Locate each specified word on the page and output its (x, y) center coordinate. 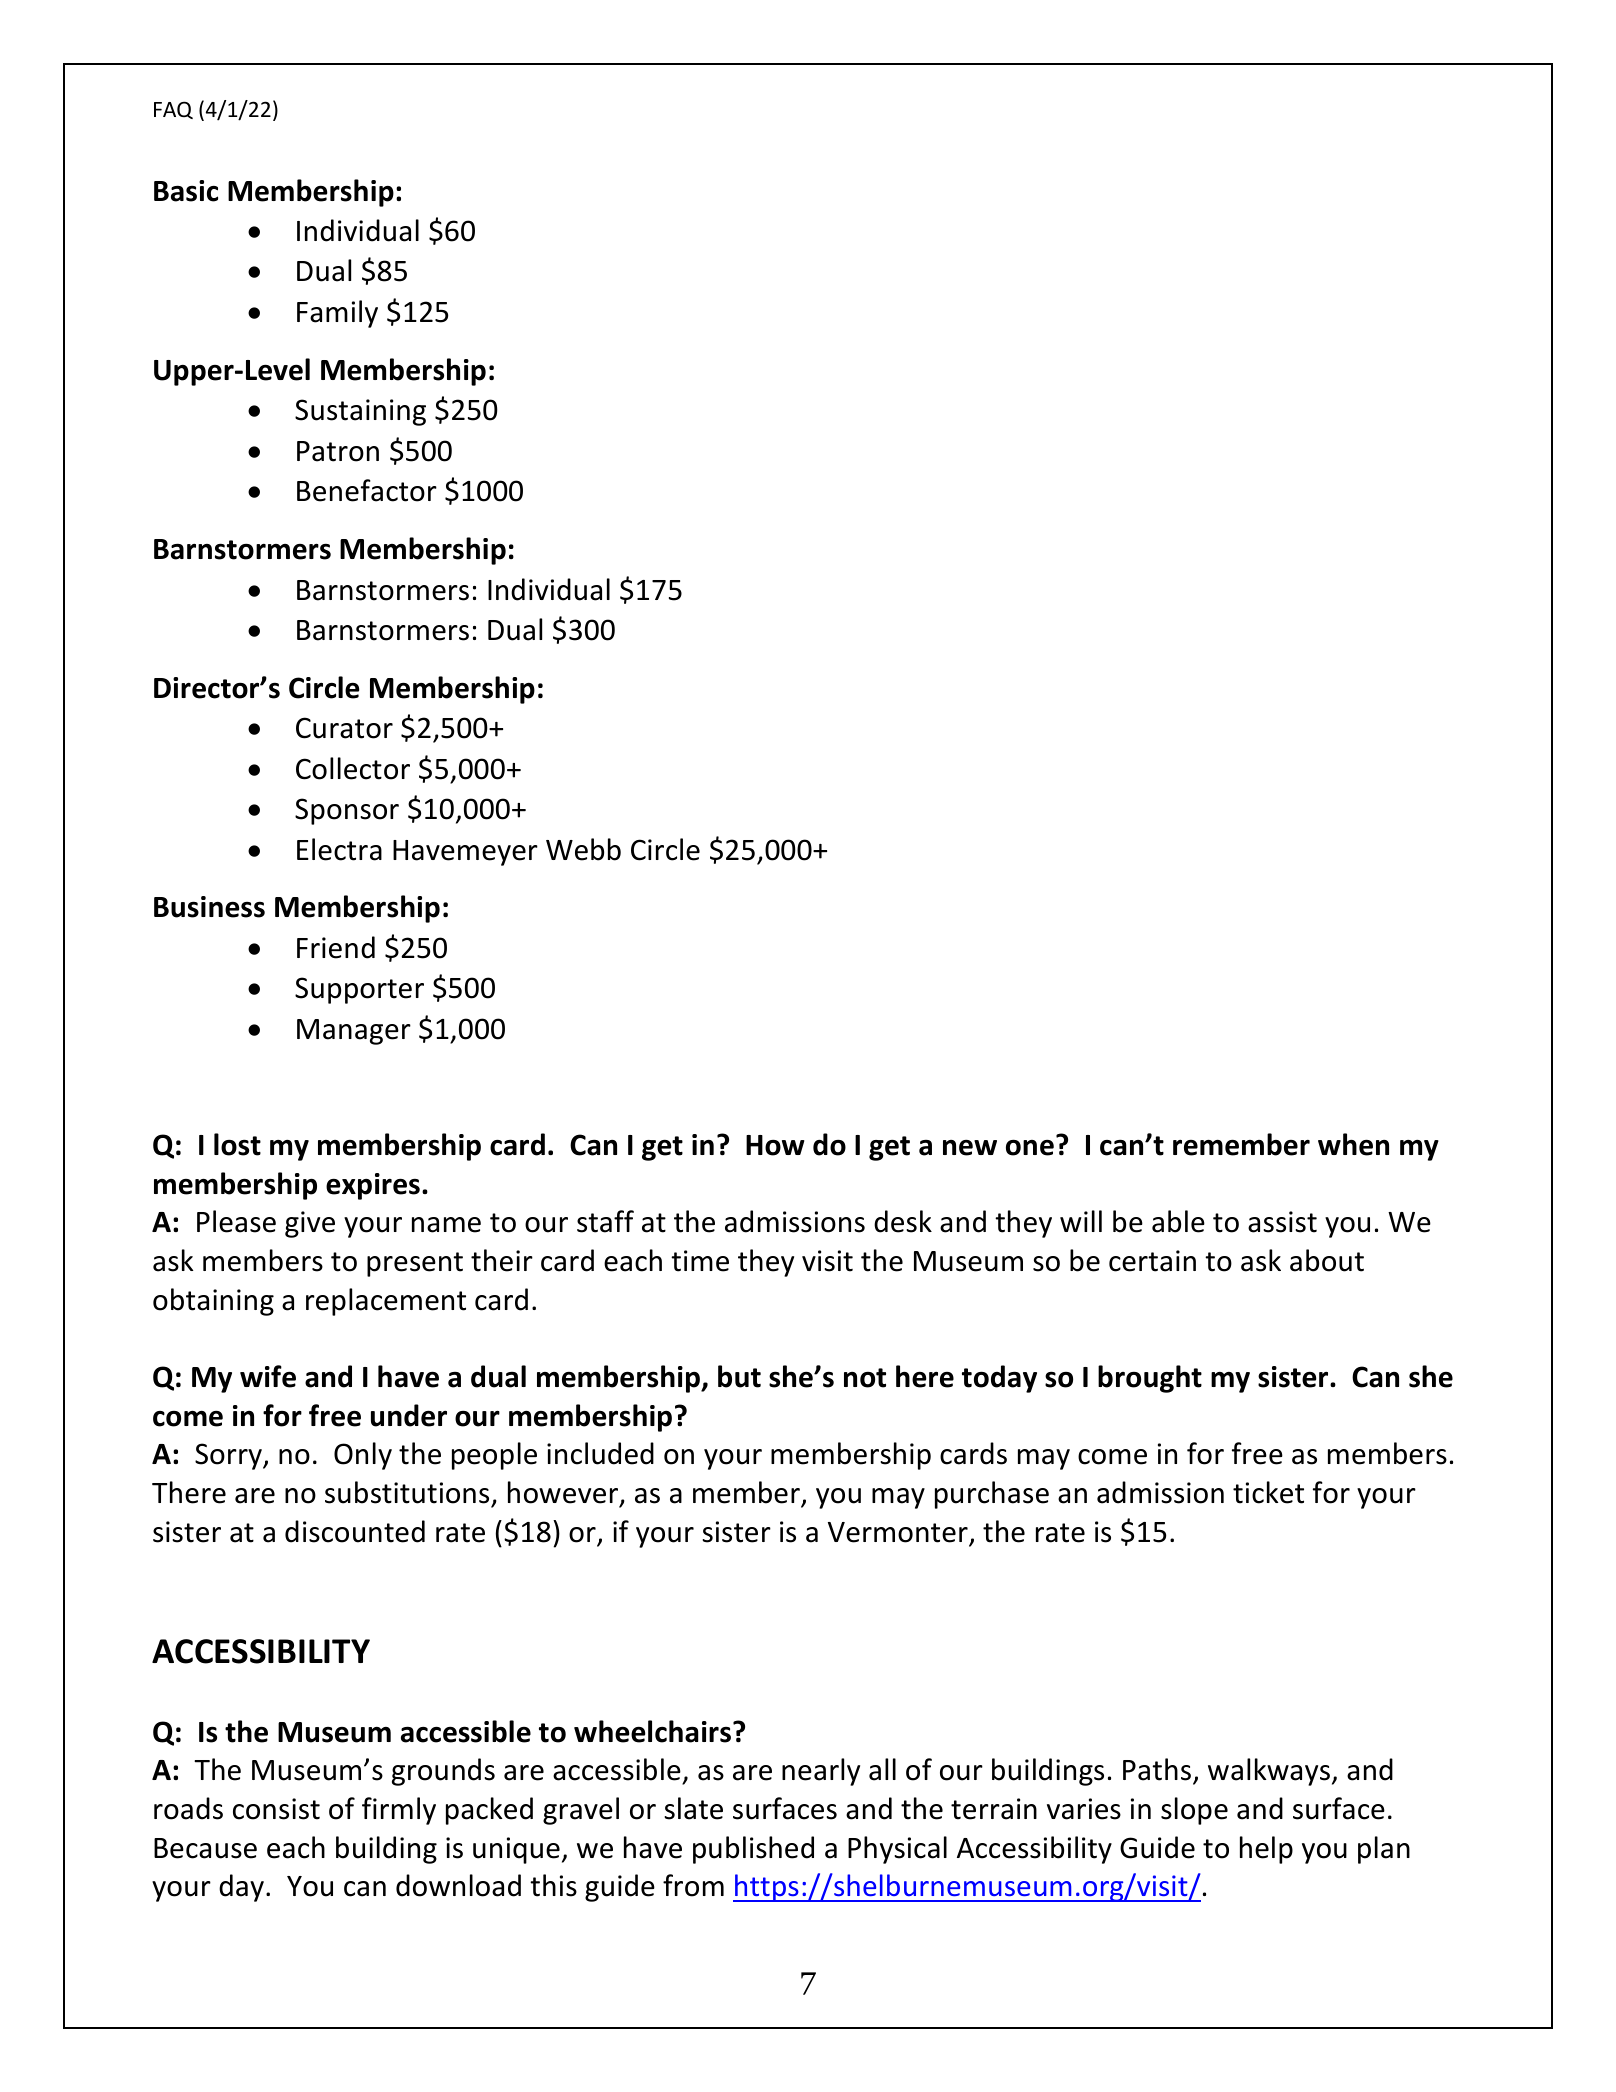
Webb (583, 849)
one (1030, 1147)
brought (1150, 1379)
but (739, 1376)
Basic (186, 191)
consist (276, 1809)
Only (363, 1456)
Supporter (359, 990)
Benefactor (367, 490)
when (1353, 1144)
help (1266, 1850)
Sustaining (360, 412)
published (753, 1850)
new (970, 1148)
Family (337, 314)
